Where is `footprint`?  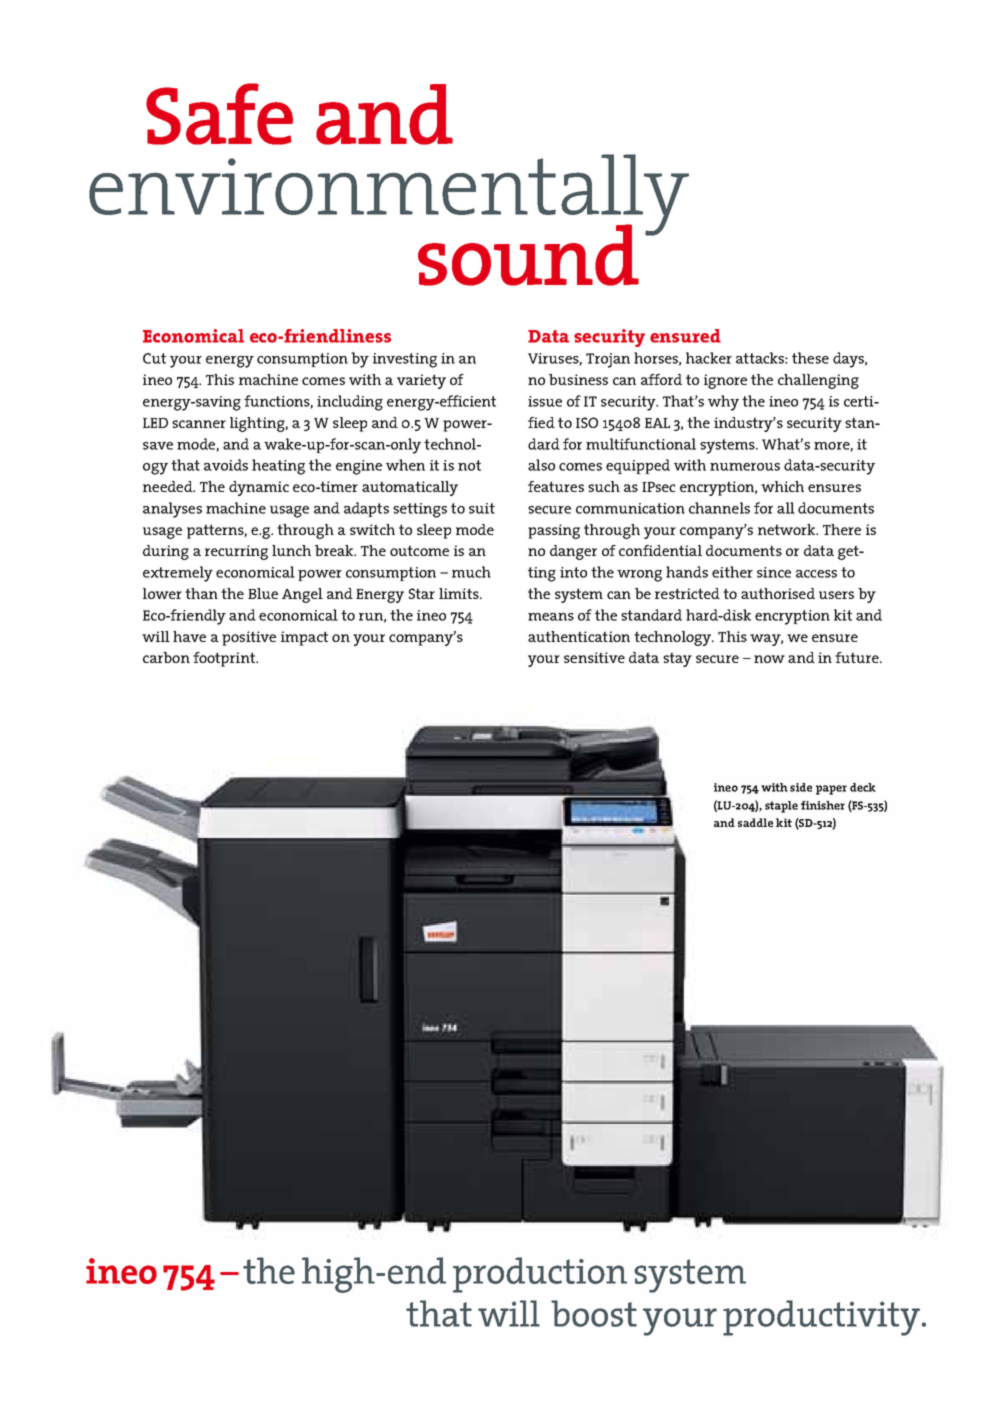 footprint is located at coordinates (225, 659).
